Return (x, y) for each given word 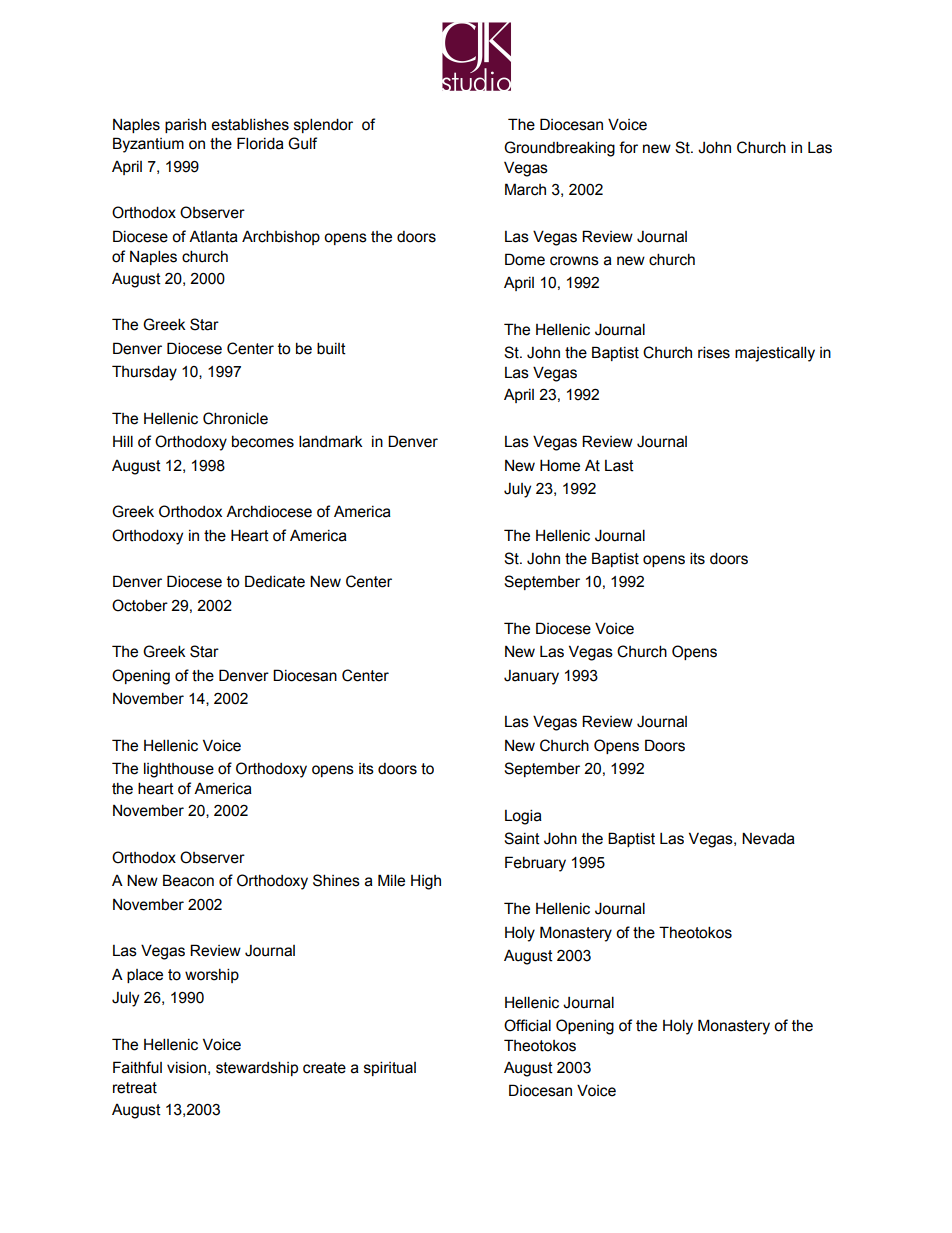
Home (560, 465)
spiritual (390, 1068)
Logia (523, 817)
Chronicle (235, 418)
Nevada (768, 838)
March (525, 189)
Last (619, 466)
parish (185, 126)
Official (527, 1025)
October (140, 605)
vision (186, 1068)
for (628, 147)
